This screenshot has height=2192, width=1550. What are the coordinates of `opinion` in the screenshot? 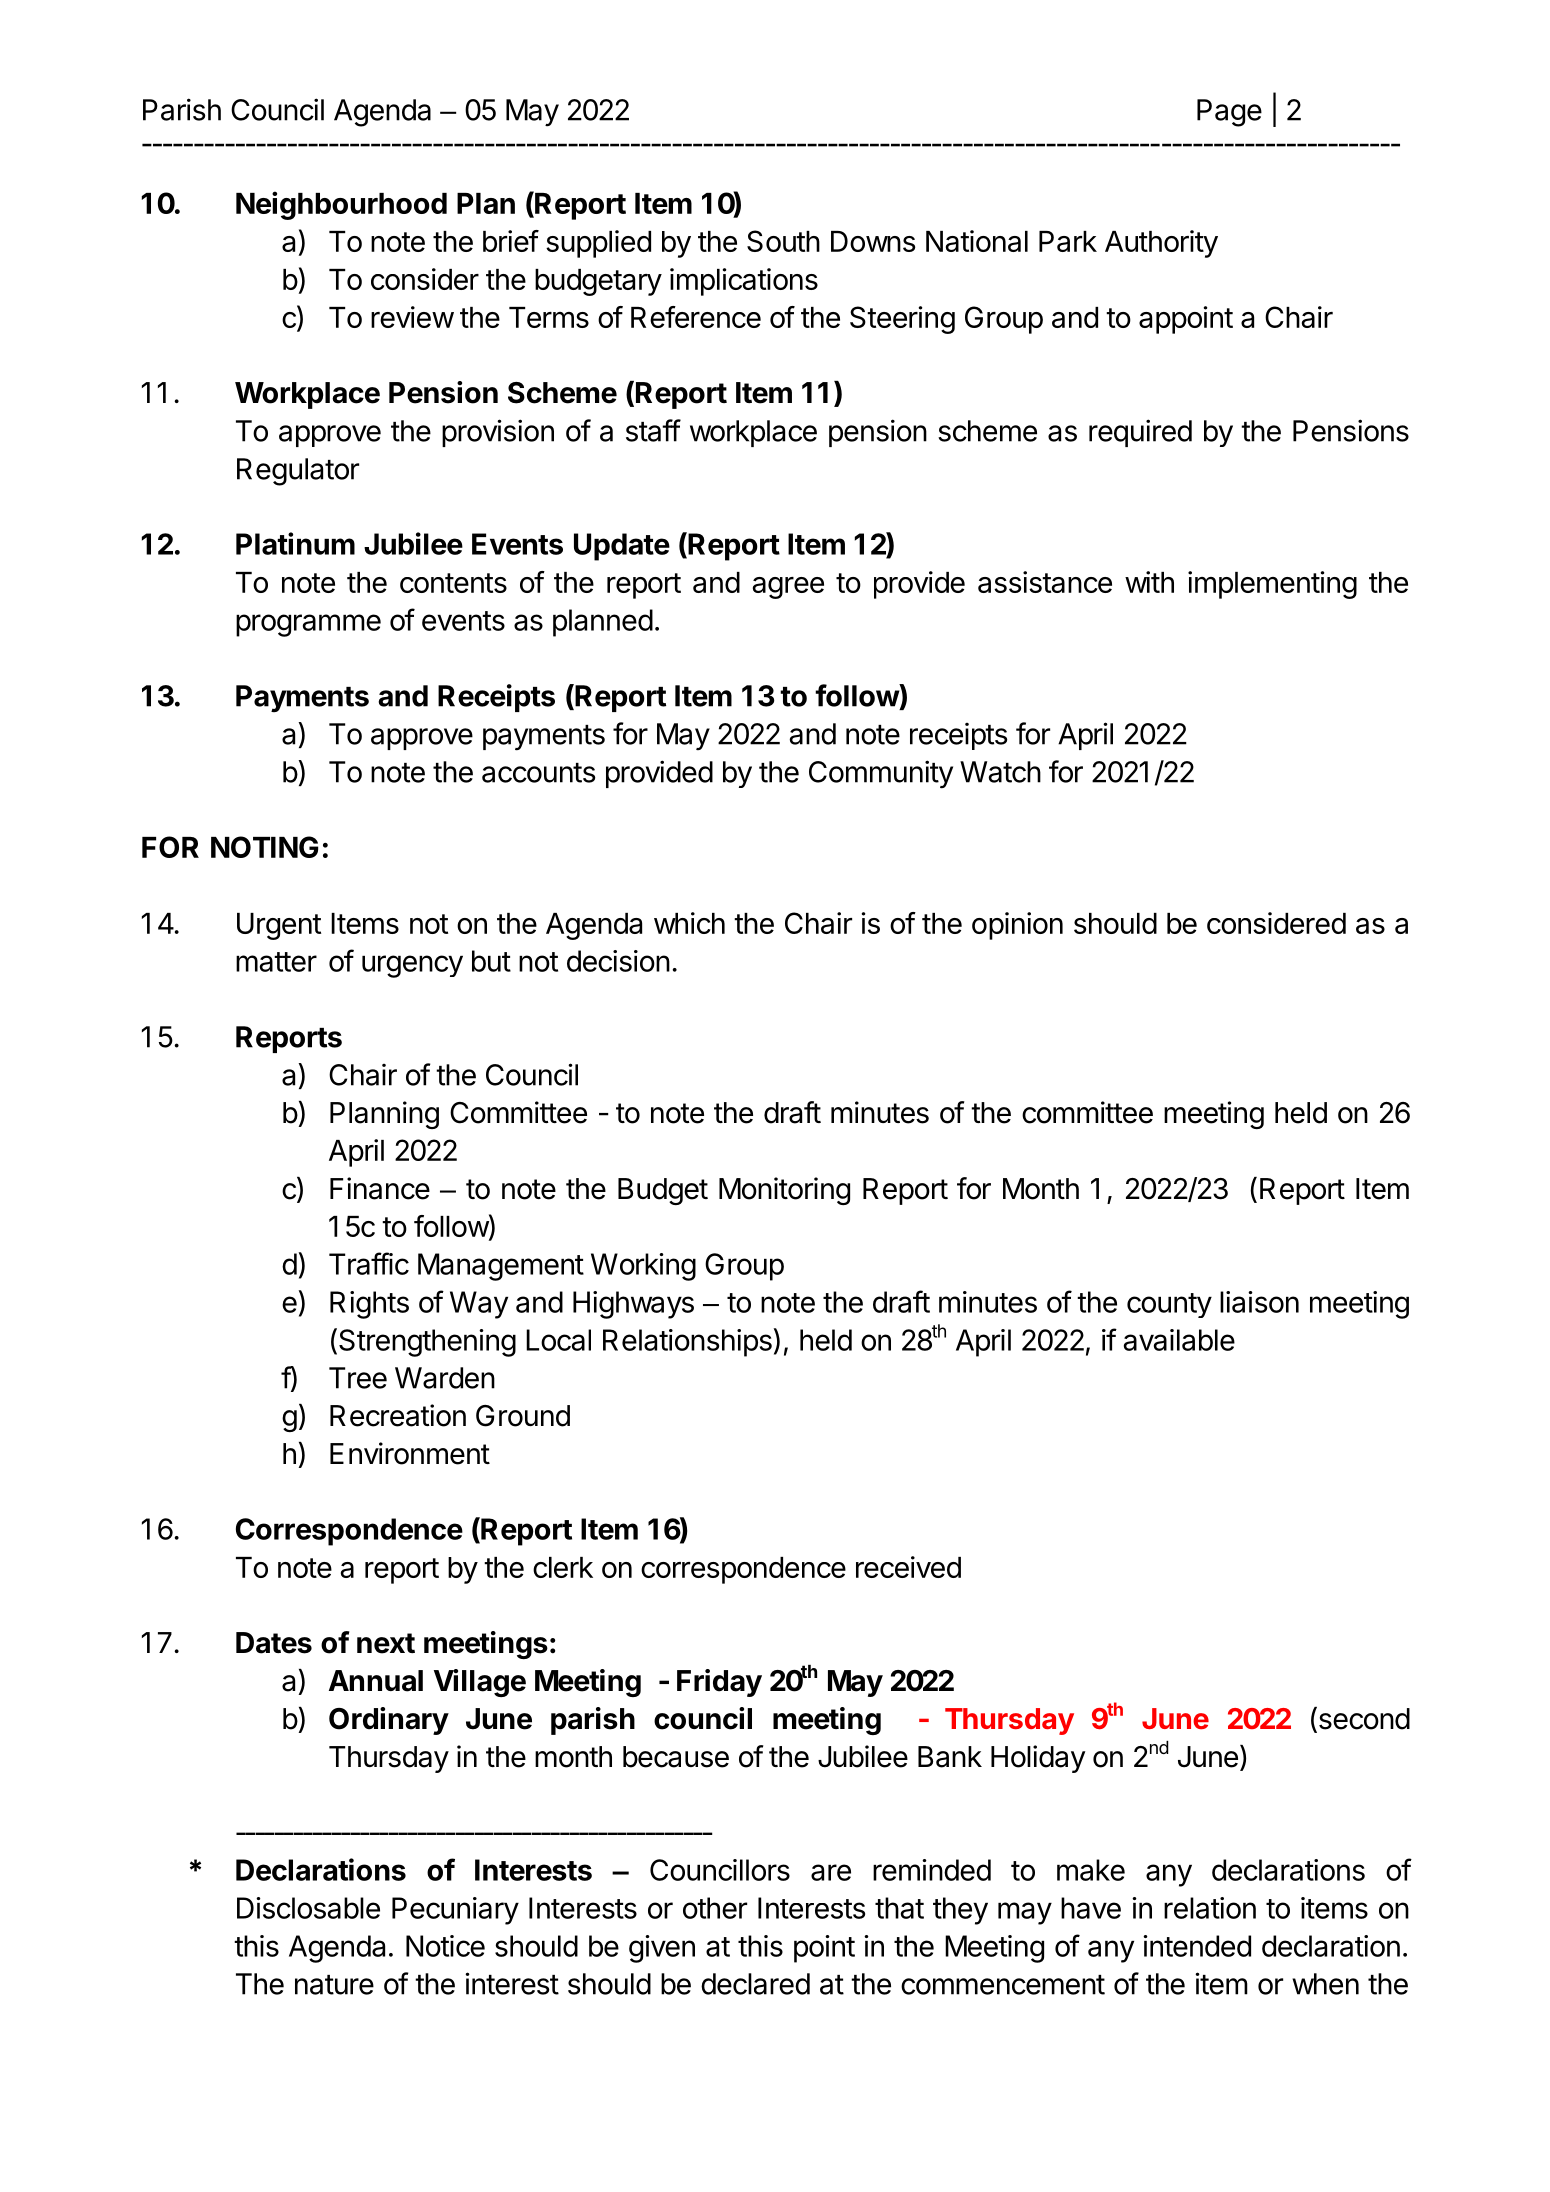 It's located at (1017, 926).
